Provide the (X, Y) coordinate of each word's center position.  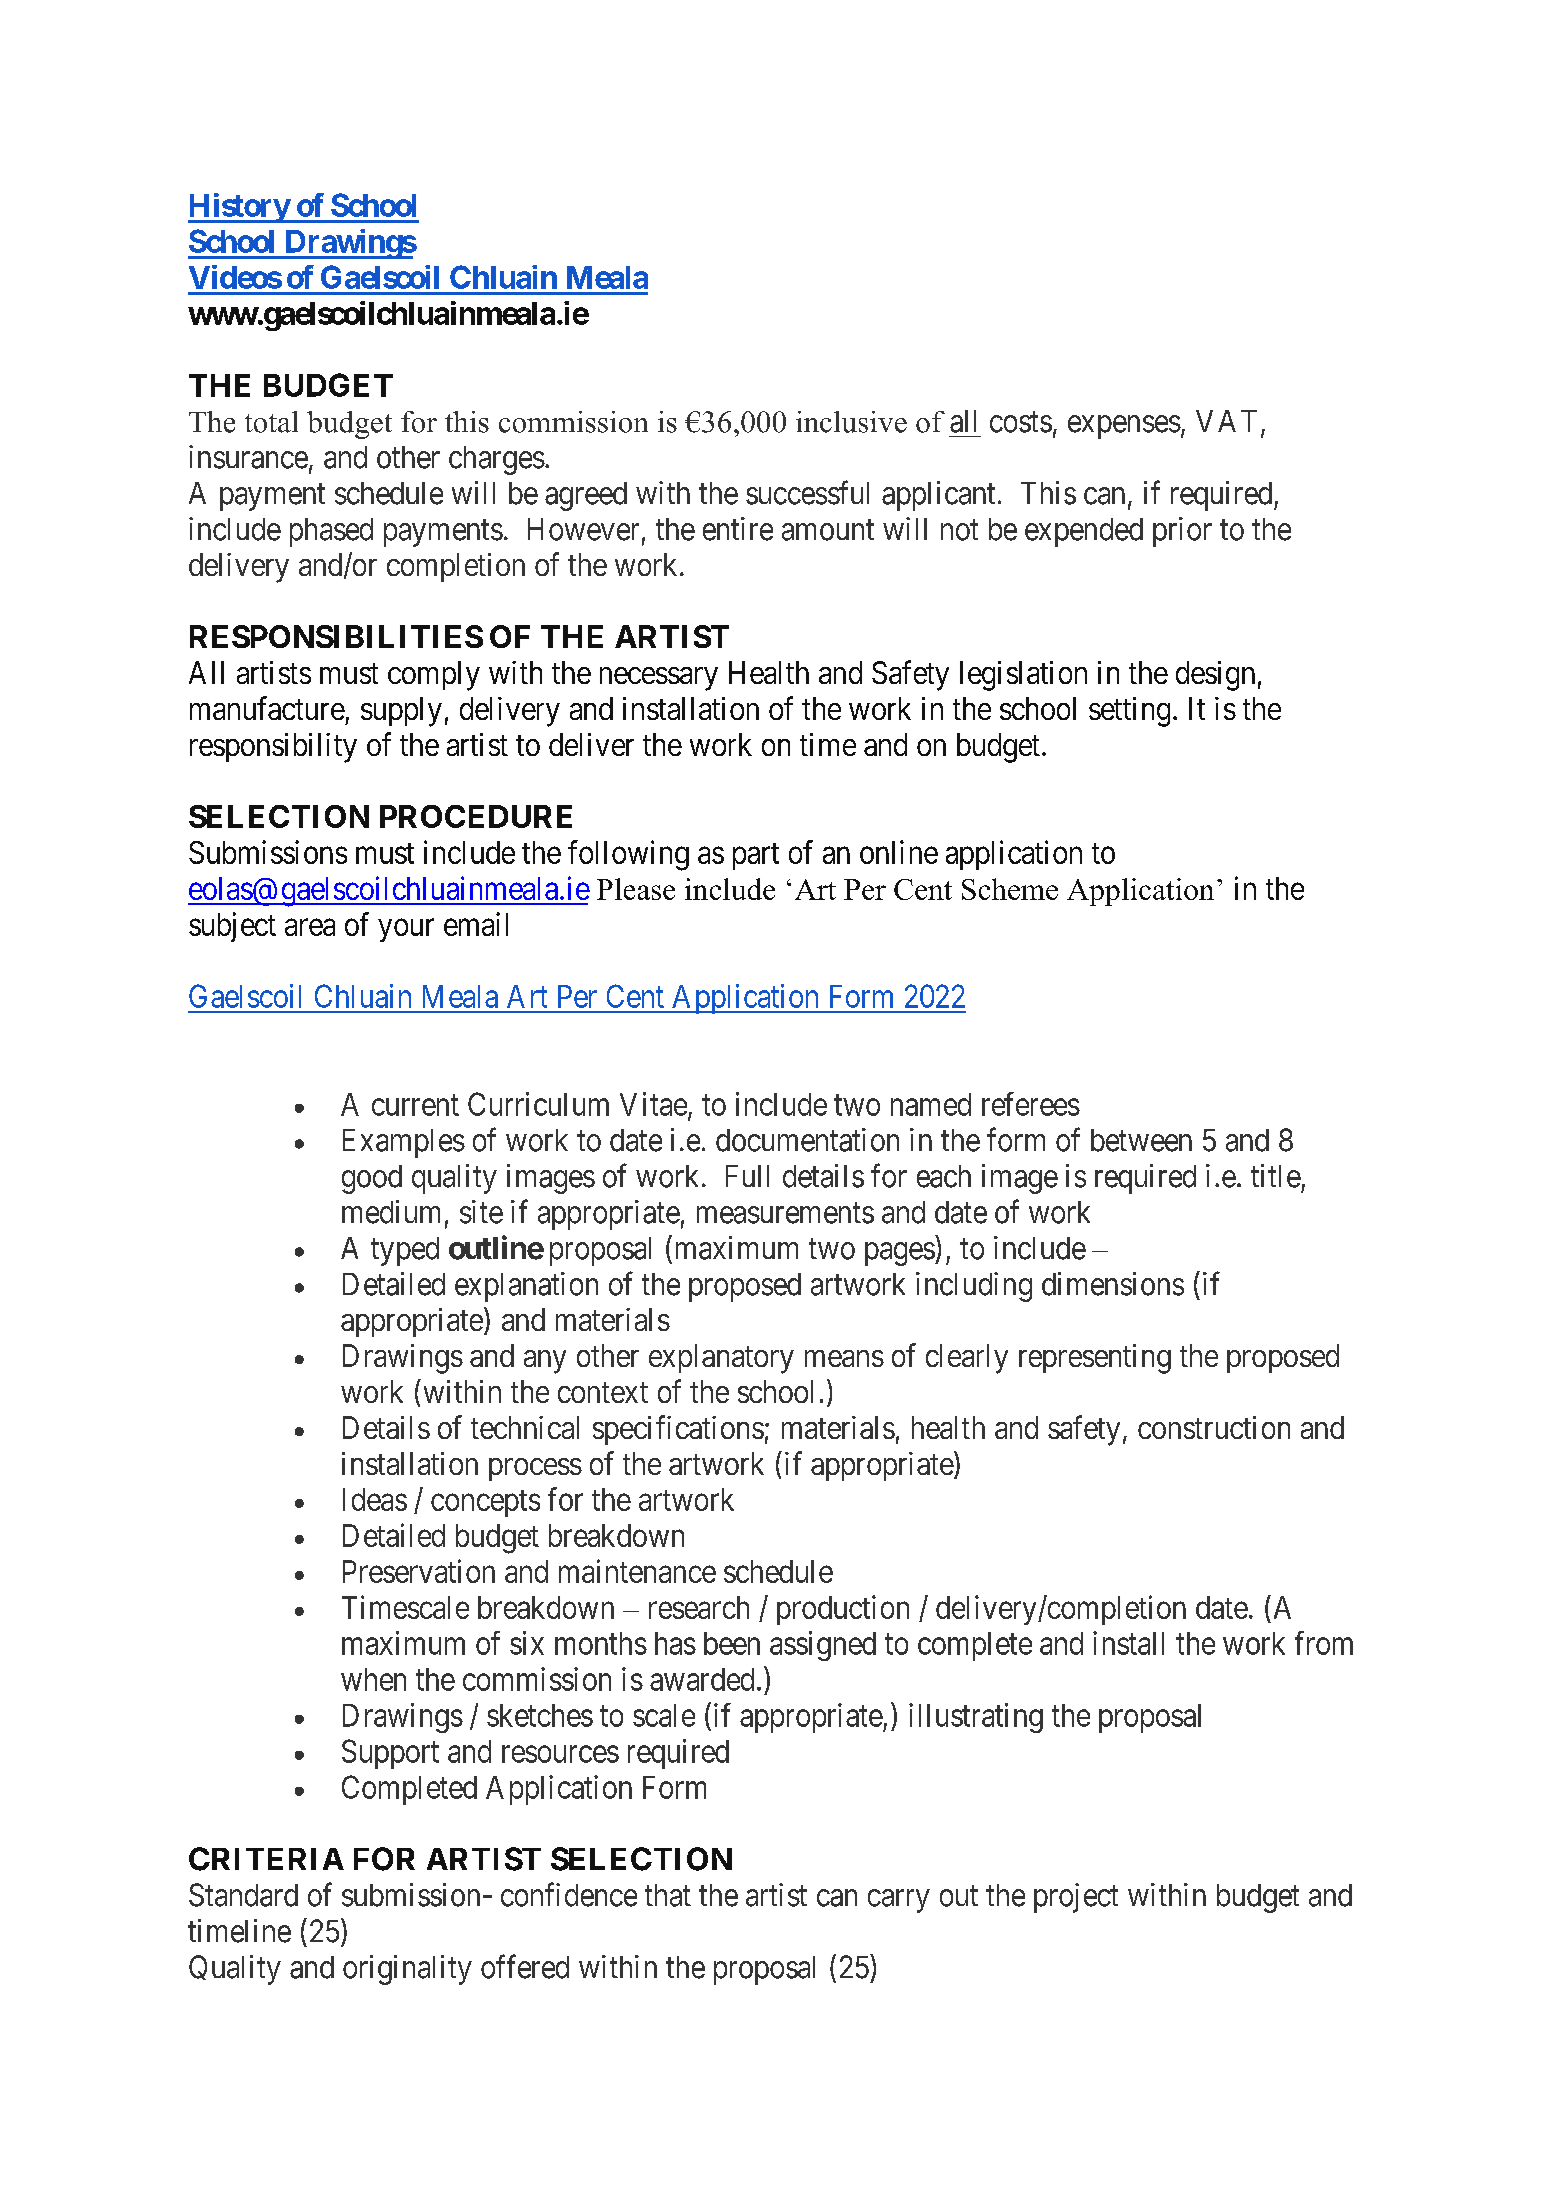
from (1324, 1643)
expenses (1124, 427)
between (1141, 1140)
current (415, 1105)
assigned (823, 1646)
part (756, 856)
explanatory (721, 1359)
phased (331, 532)
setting (1129, 712)
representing (1095, 1359)
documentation (807, 1140)
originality (407, 1970)
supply (401, 712)
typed (405, 1251)
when (373, 1679)
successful (807, 492)
